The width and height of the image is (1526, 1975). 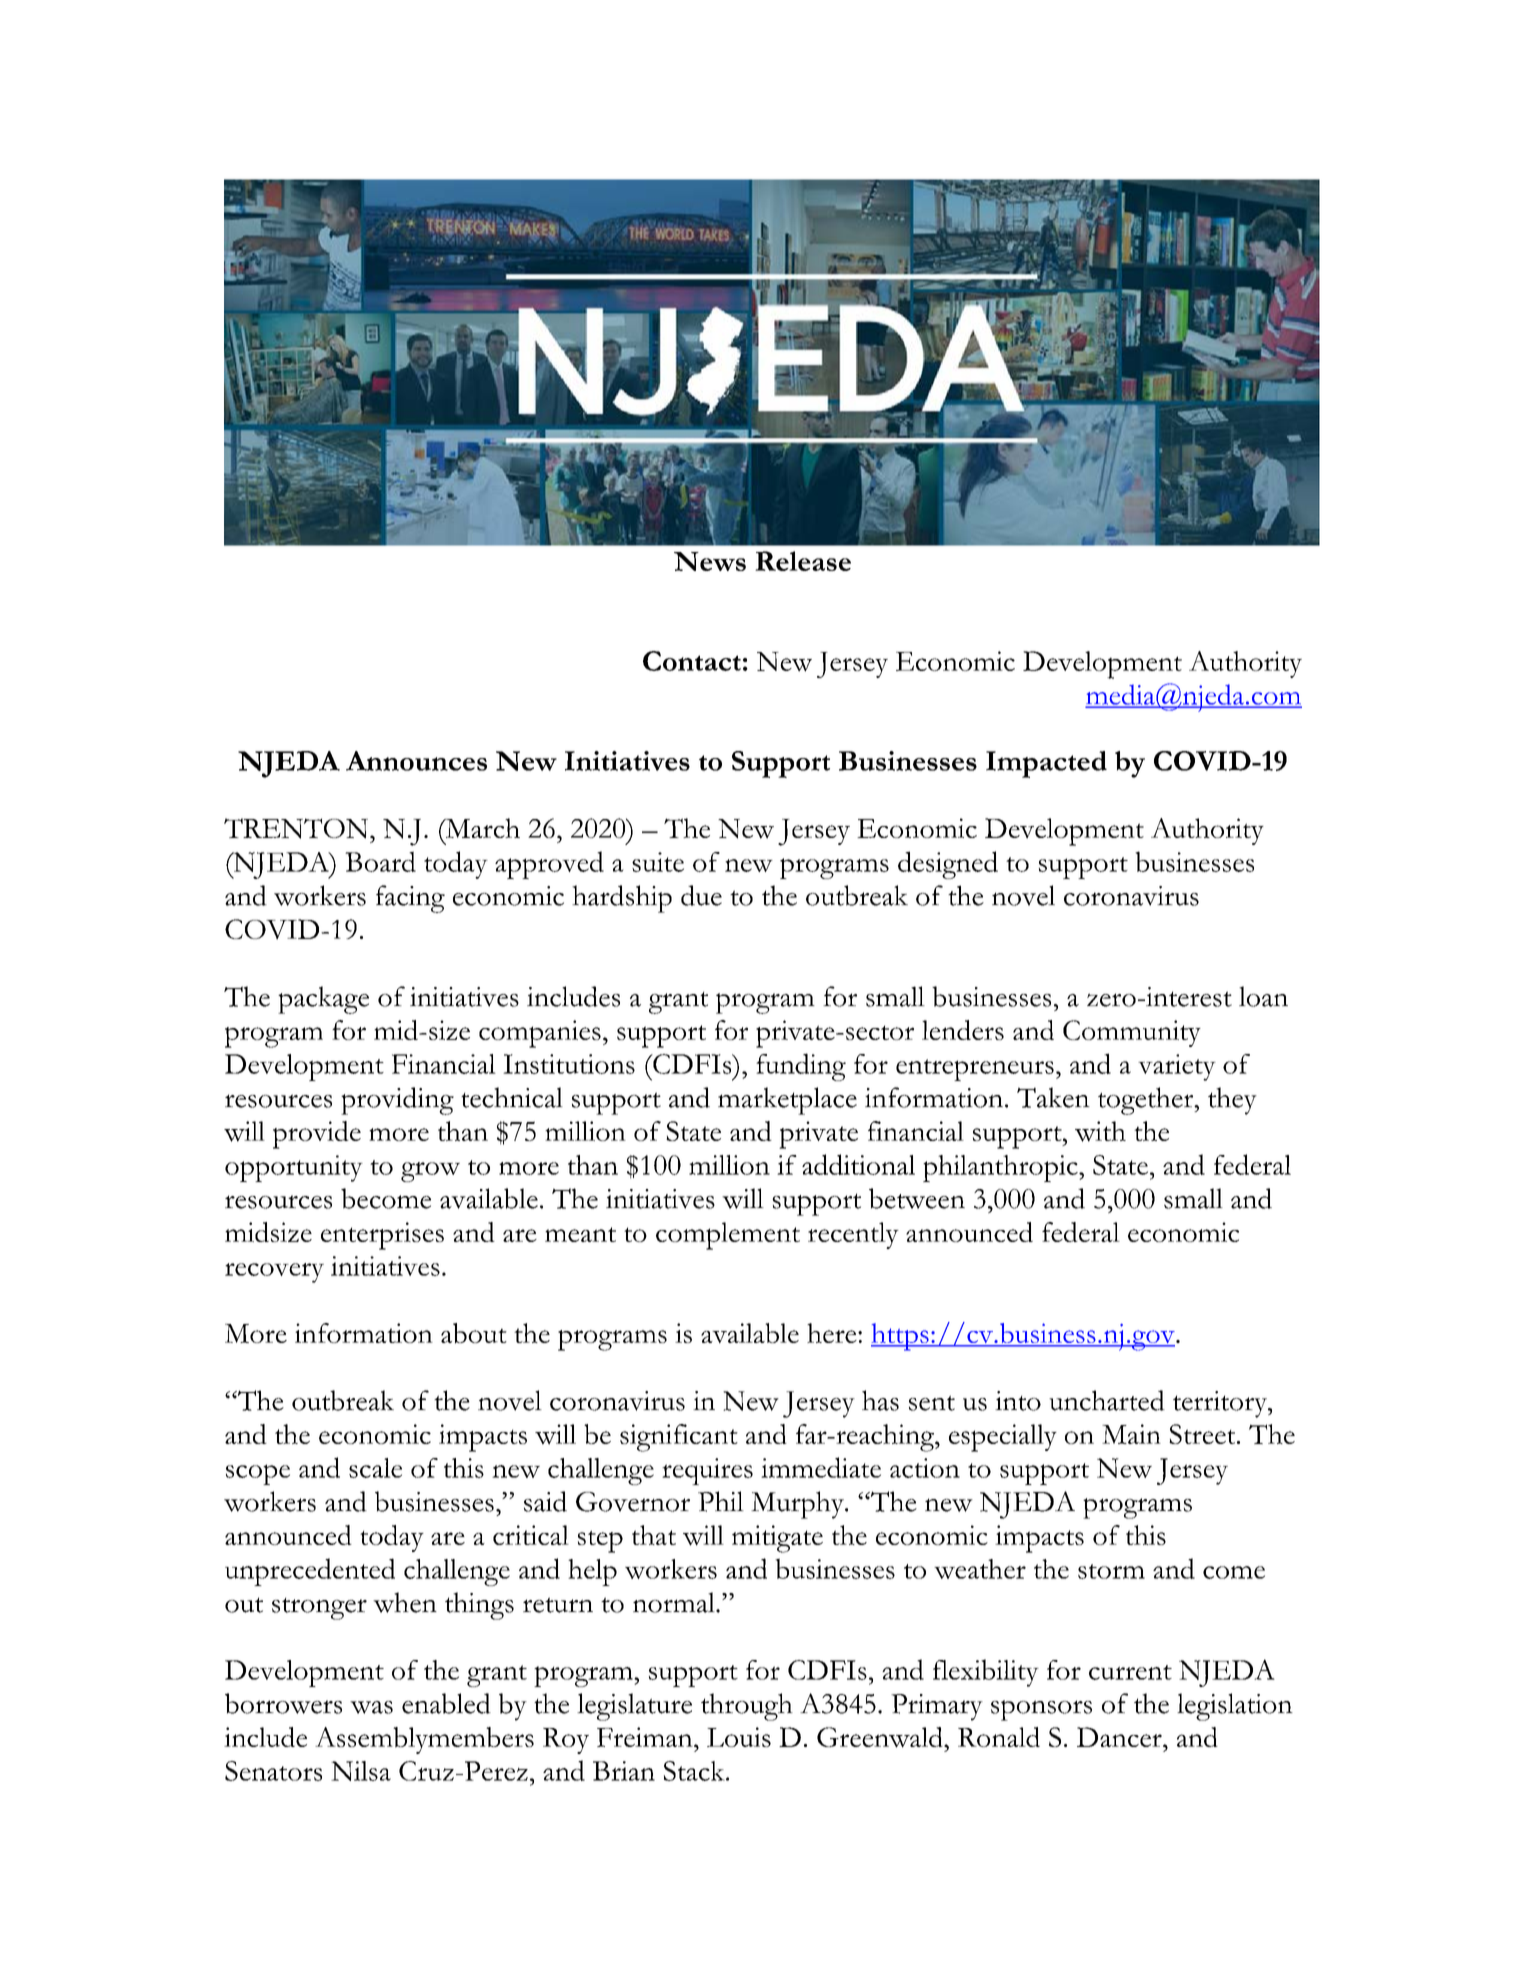 I want to click on about, so click(x=474, y=1333).
